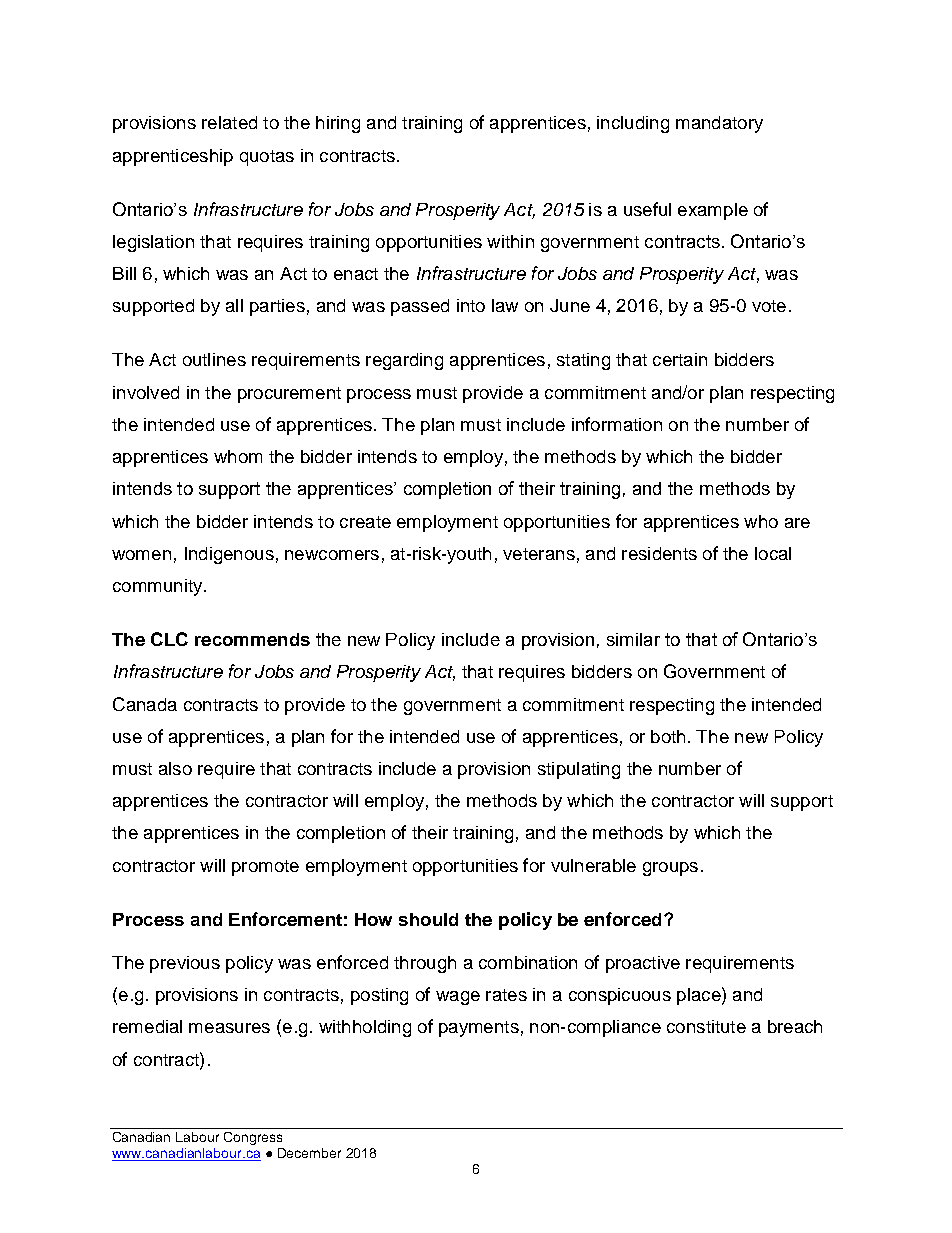 This image has height=1233, width=952. I want to click on similar, so click(633, 639).
